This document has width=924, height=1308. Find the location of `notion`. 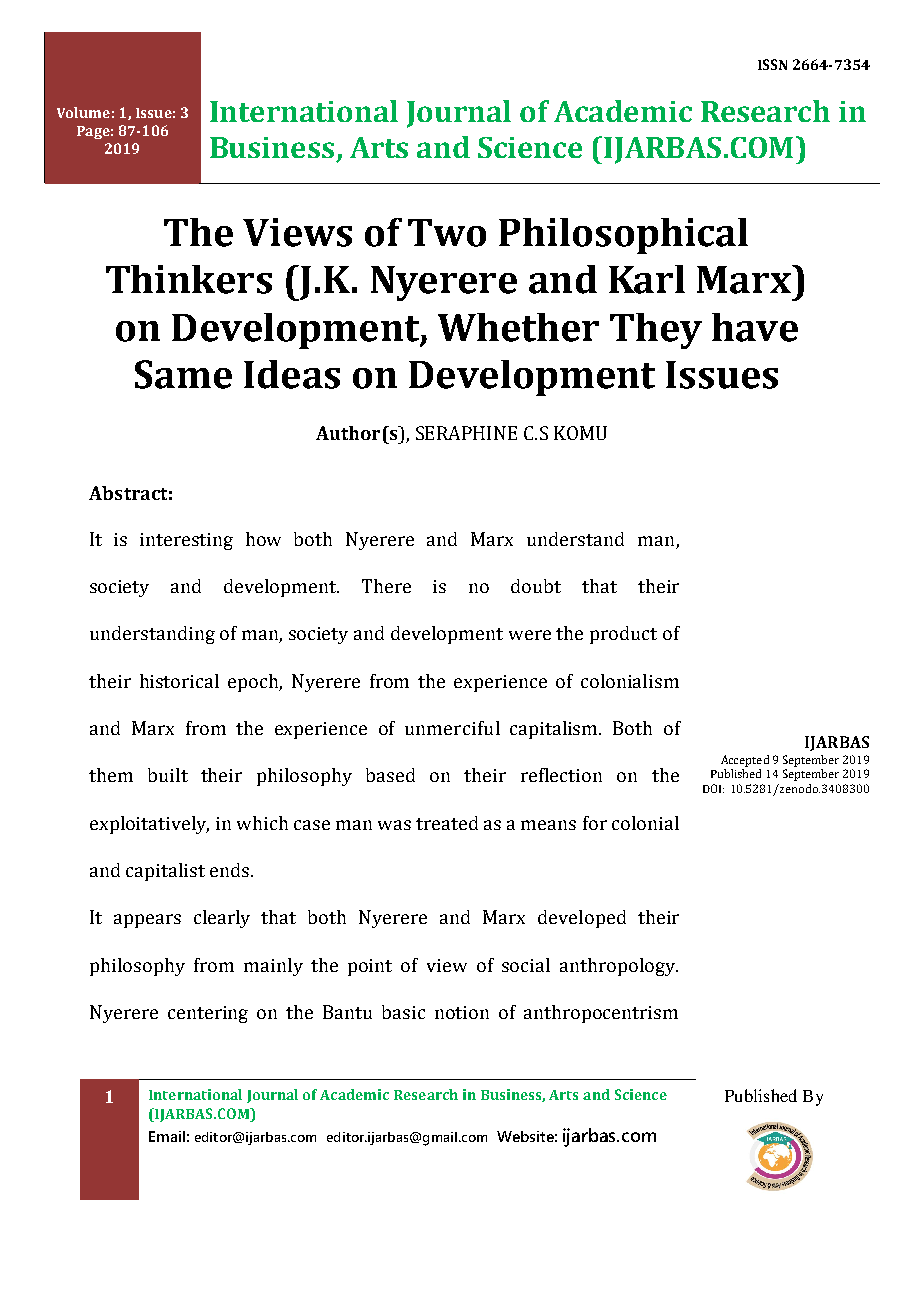

notion is located at coordinates (462, 1012).
